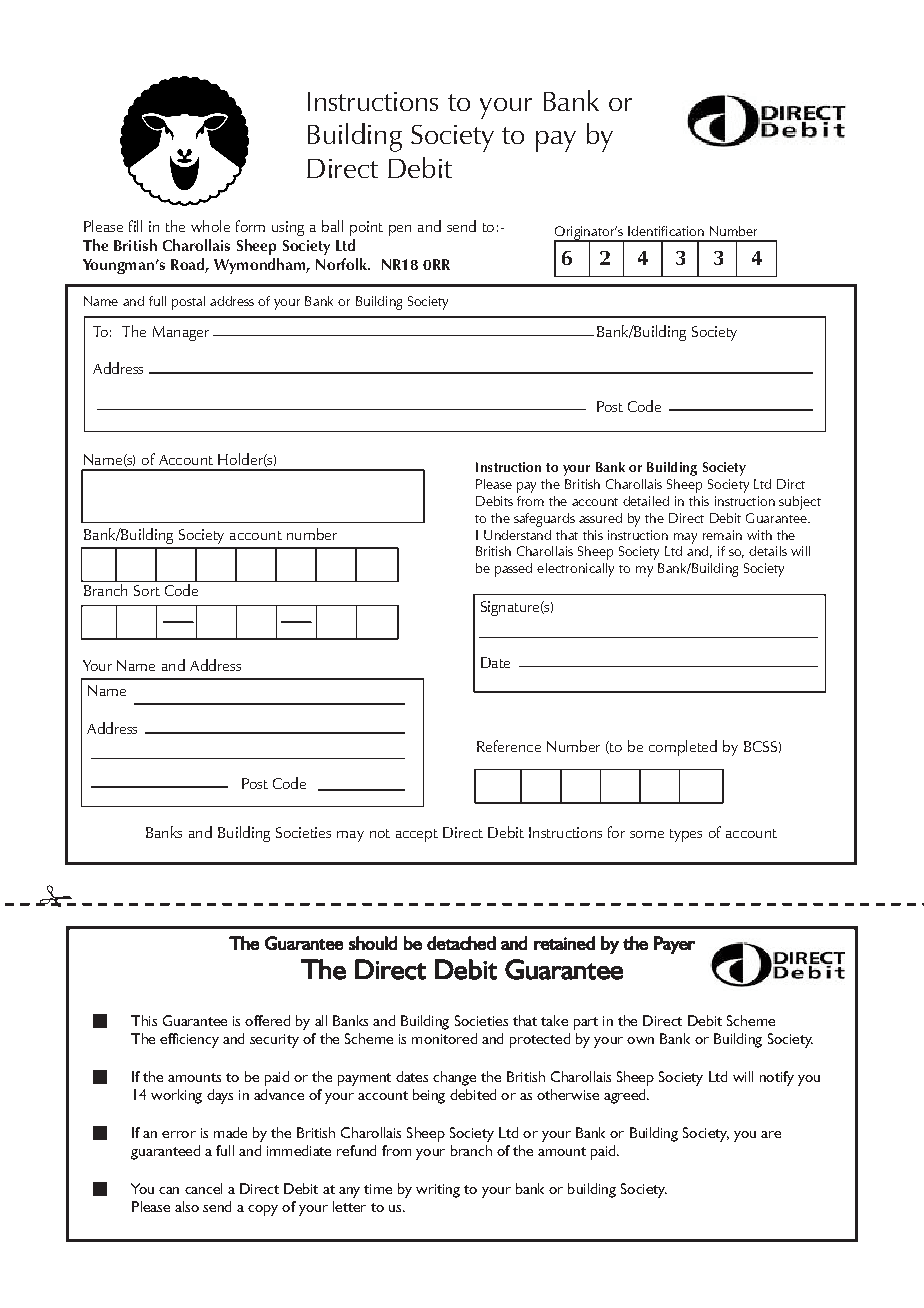 Image resolution: width=924 pixels, height=1308 pixels. What do you see at coordinates (378, 1189) in the screenshot?
I see `time` at bounding box center [378, 1189].
